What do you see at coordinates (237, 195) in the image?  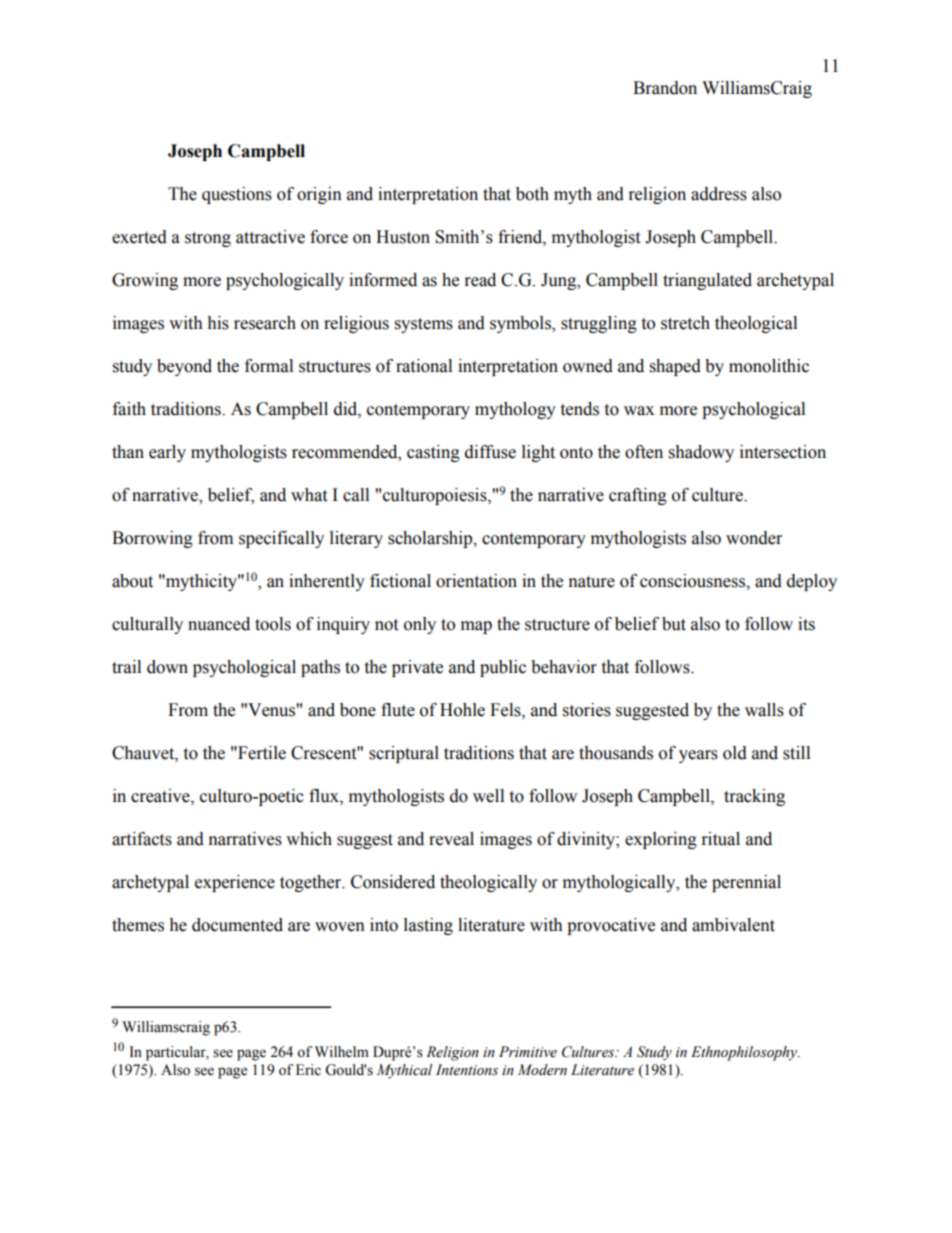 I see `questions` at bounding box center [237, 195].
